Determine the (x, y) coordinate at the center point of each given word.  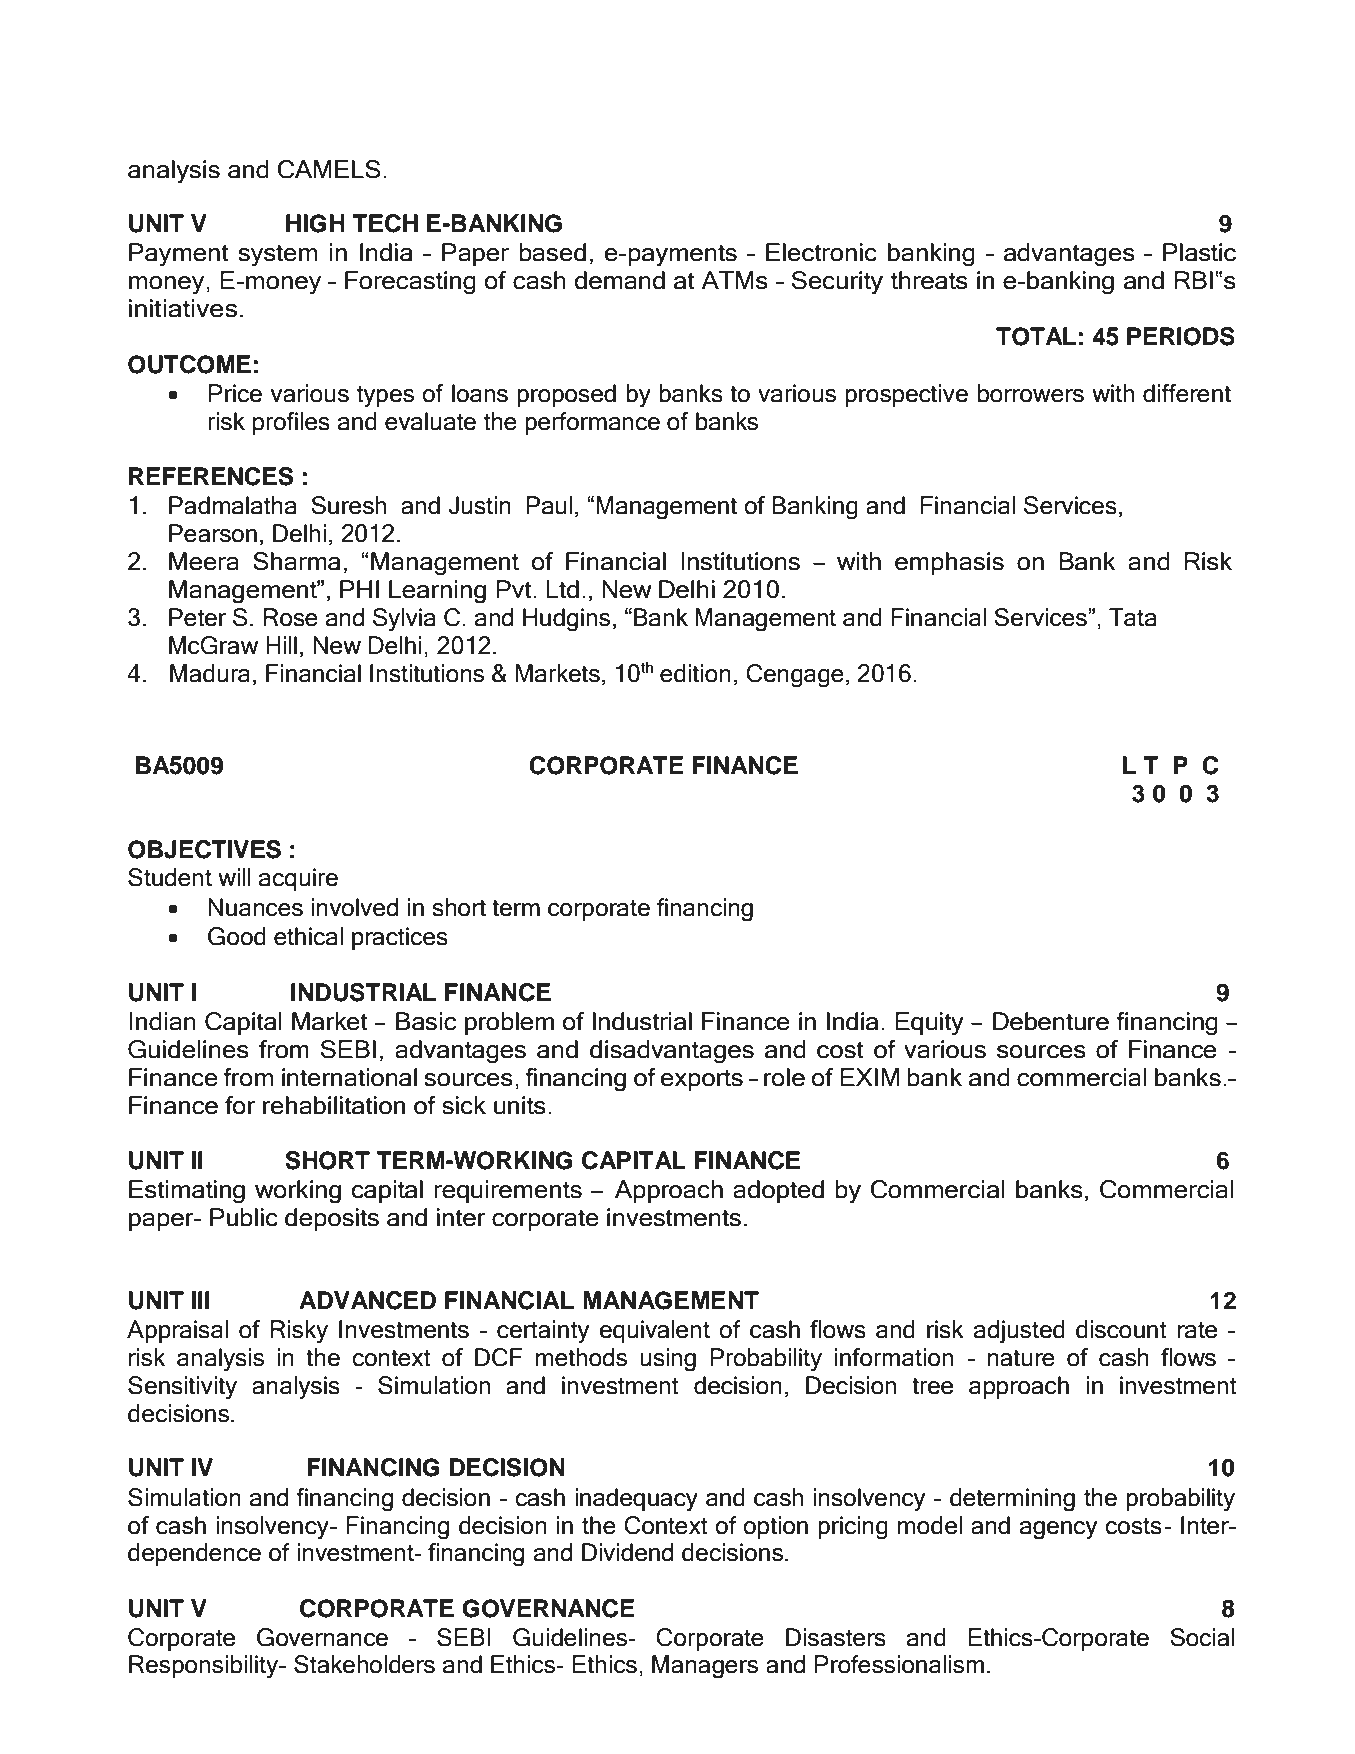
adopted (778, 1191)
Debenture (1051, 1021)
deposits (332, 1219)
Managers (705, 1667)
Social (1202, 1637)
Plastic (1199, 252)
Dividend (627, 1552)
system (277, 256)
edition (695, 673)
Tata (1132, 617)
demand (619, 280)
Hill (281, 645)
